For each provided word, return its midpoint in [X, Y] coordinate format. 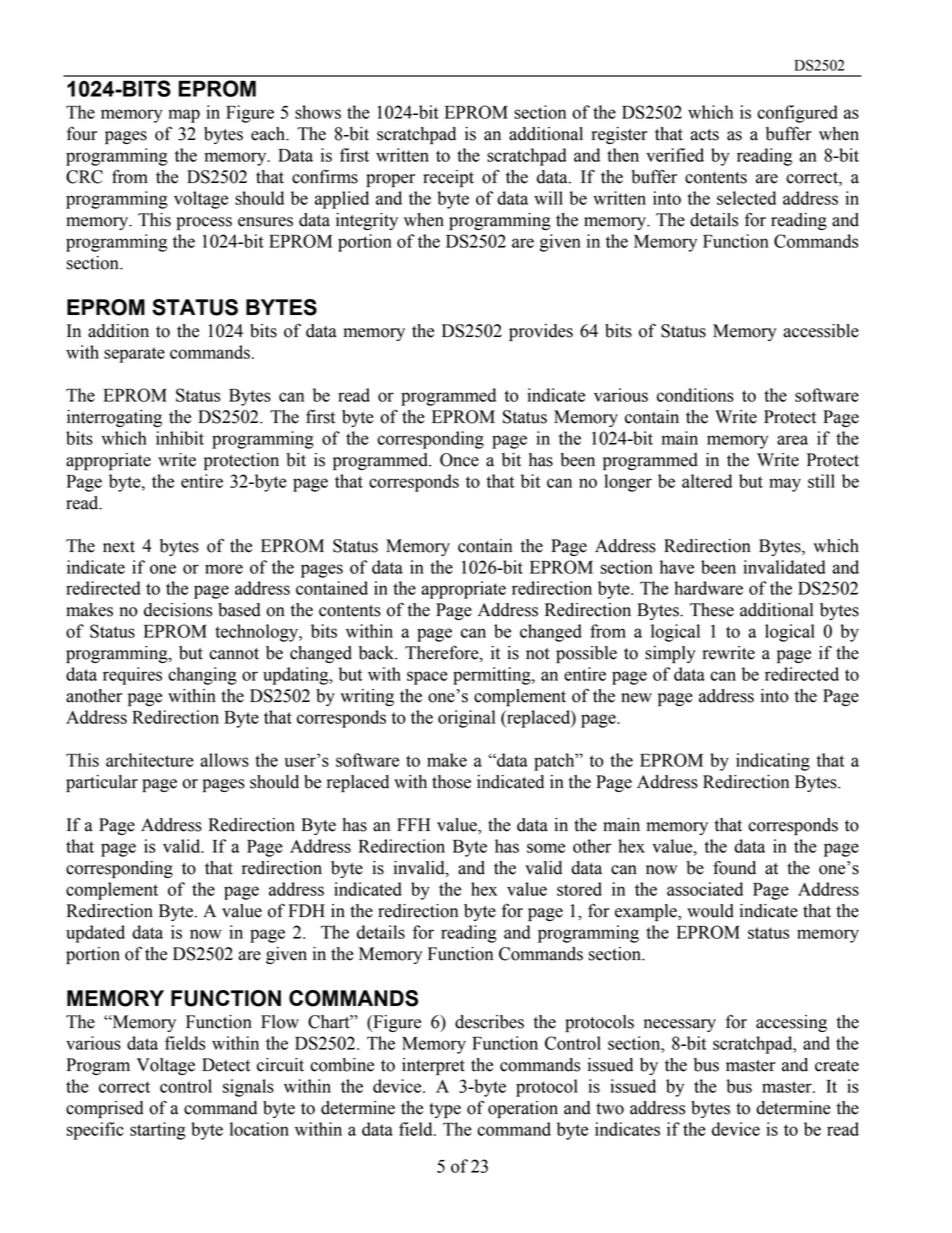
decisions [178, 610]
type [445, 1110]
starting [158, 1131]
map [184, 116]
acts [705, 135]
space [427, 678]
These [712, 610]
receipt [448, 178]
